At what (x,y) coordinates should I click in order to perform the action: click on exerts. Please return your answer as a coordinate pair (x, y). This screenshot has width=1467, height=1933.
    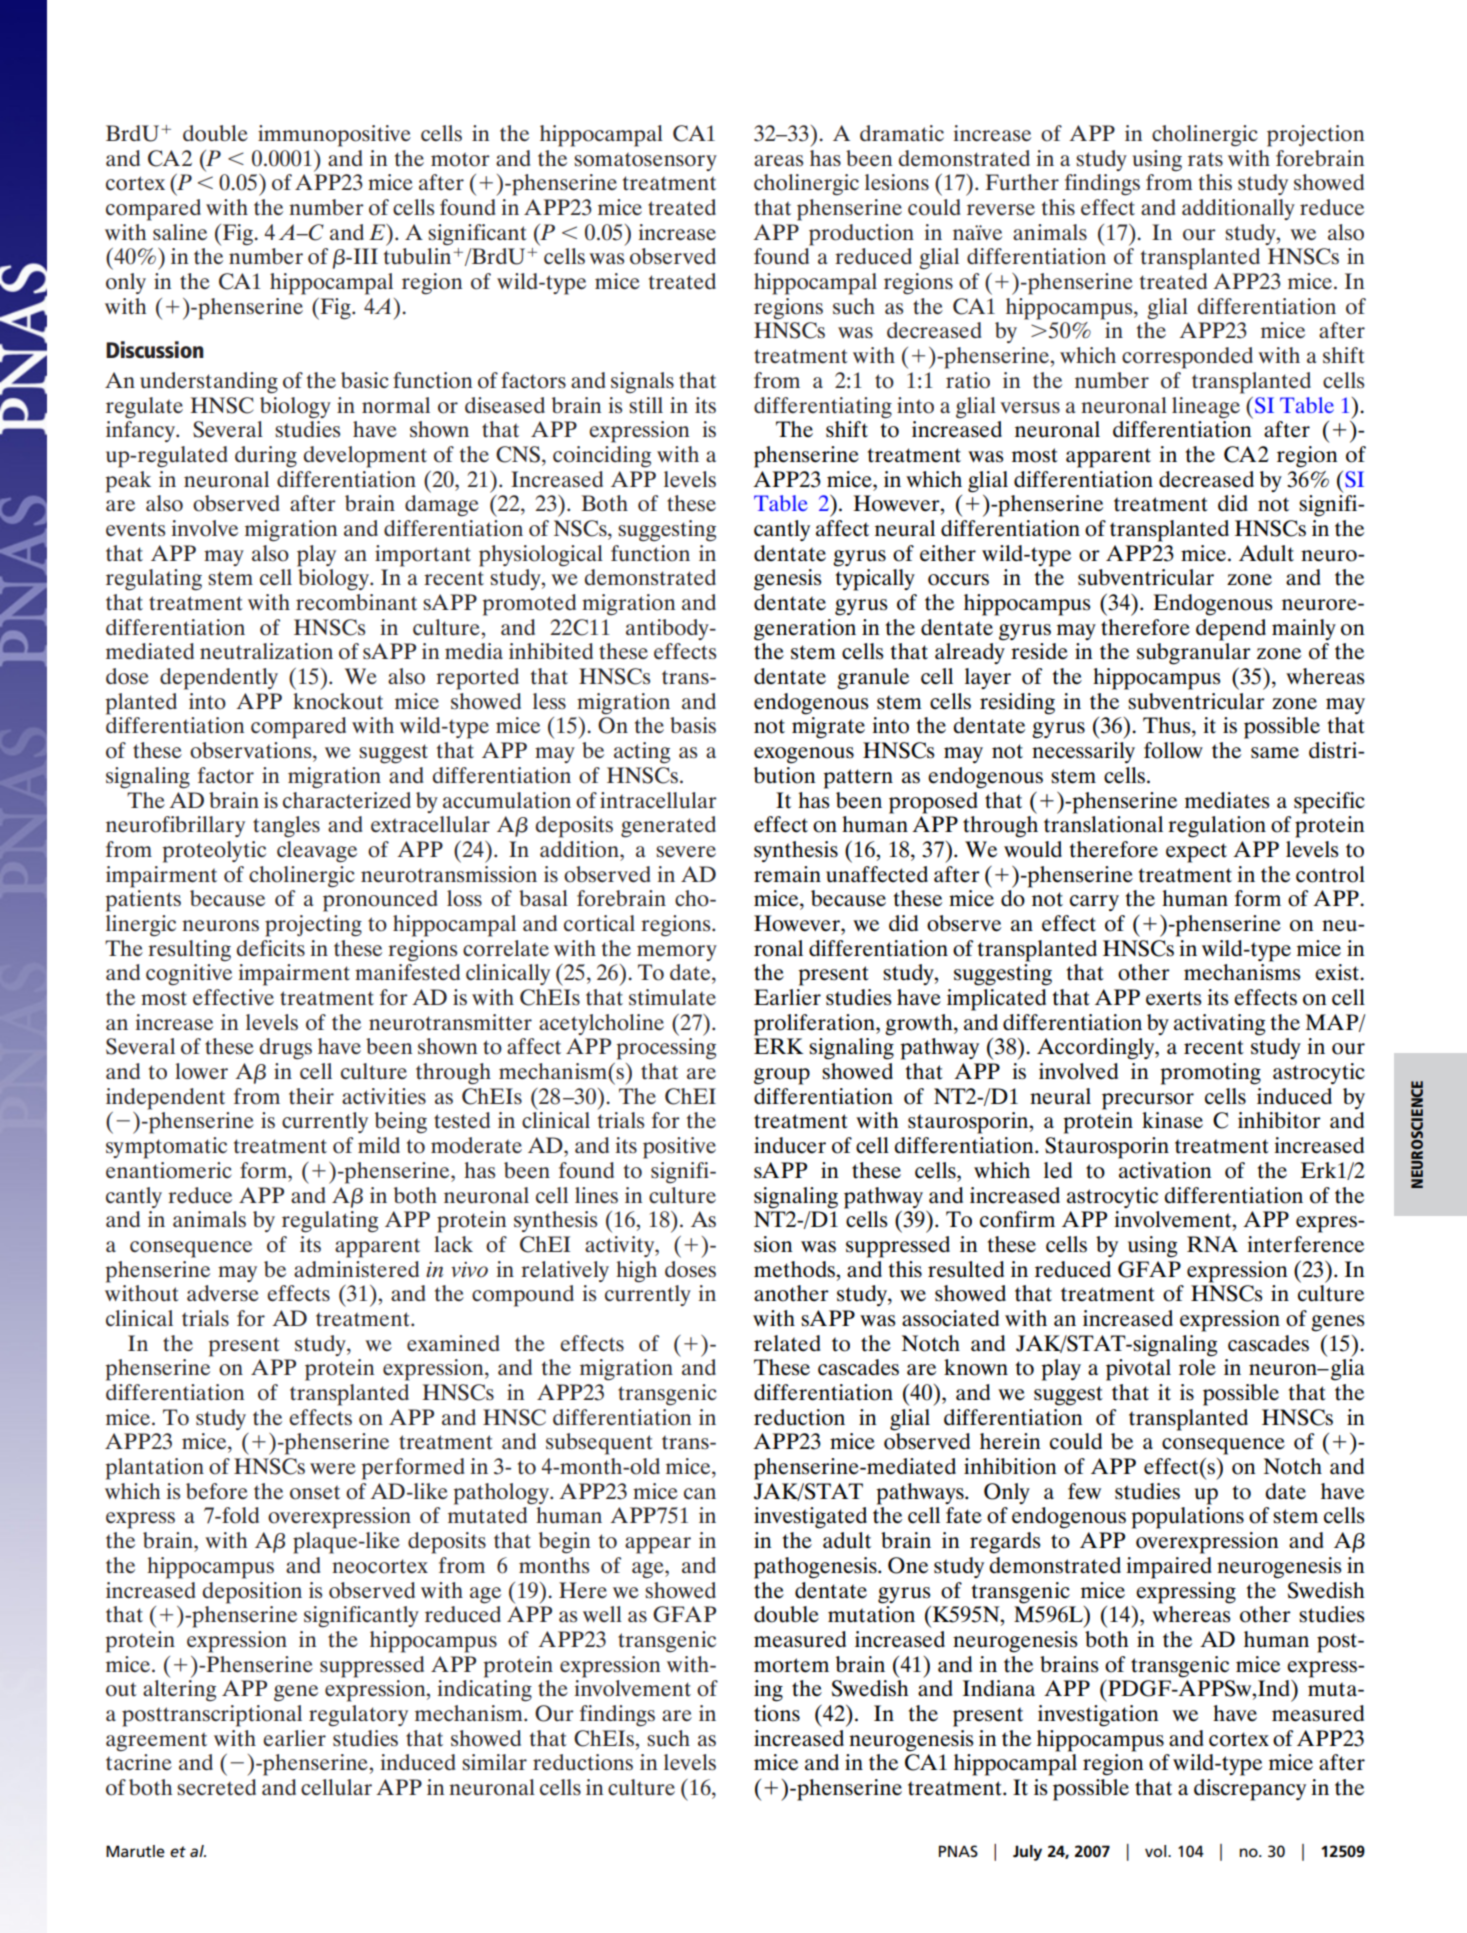
    Looking at the image, I should click on (1174, 998).
